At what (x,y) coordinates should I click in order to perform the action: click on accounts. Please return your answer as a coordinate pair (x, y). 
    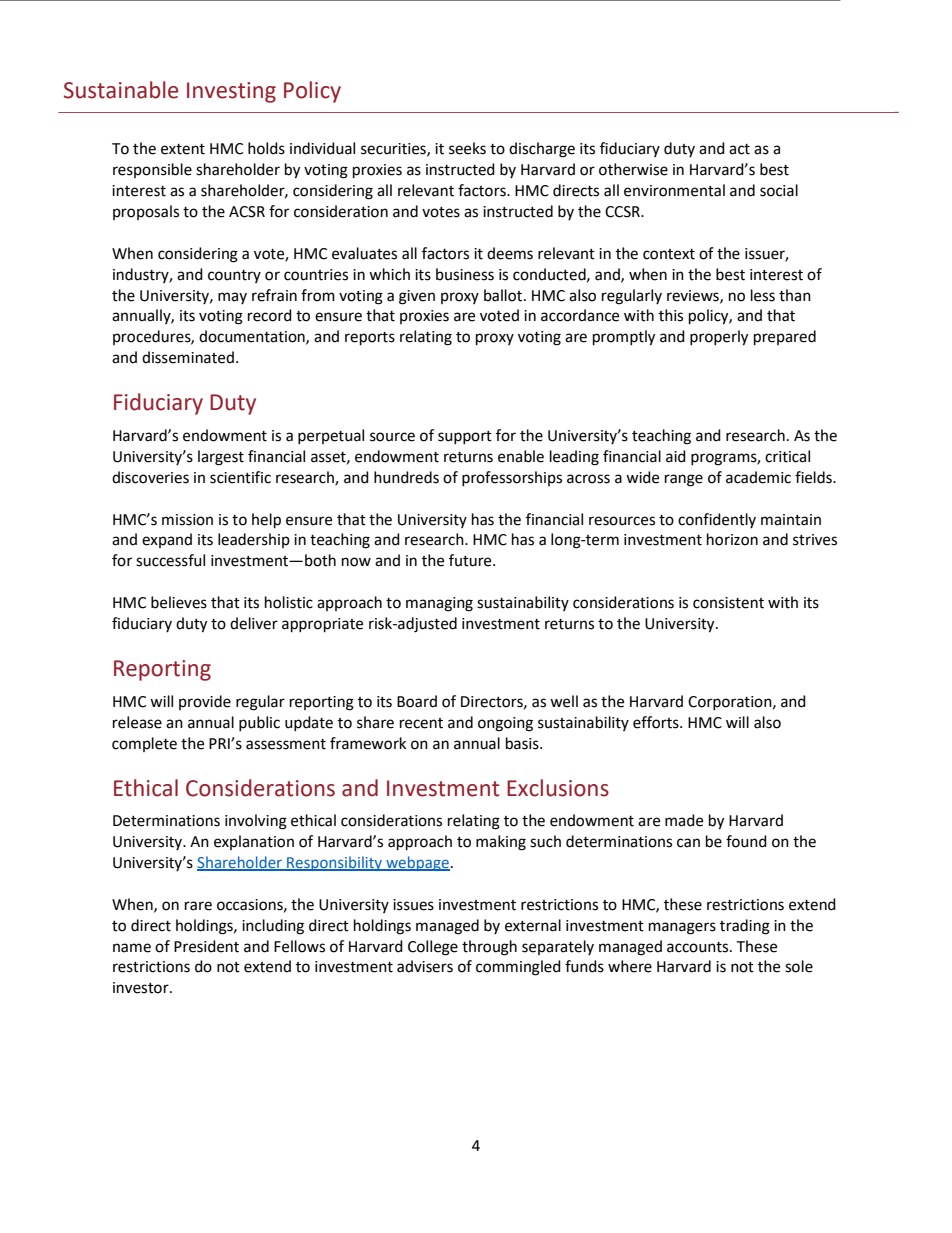
    Looking at the image, I should click on (699, 947).
